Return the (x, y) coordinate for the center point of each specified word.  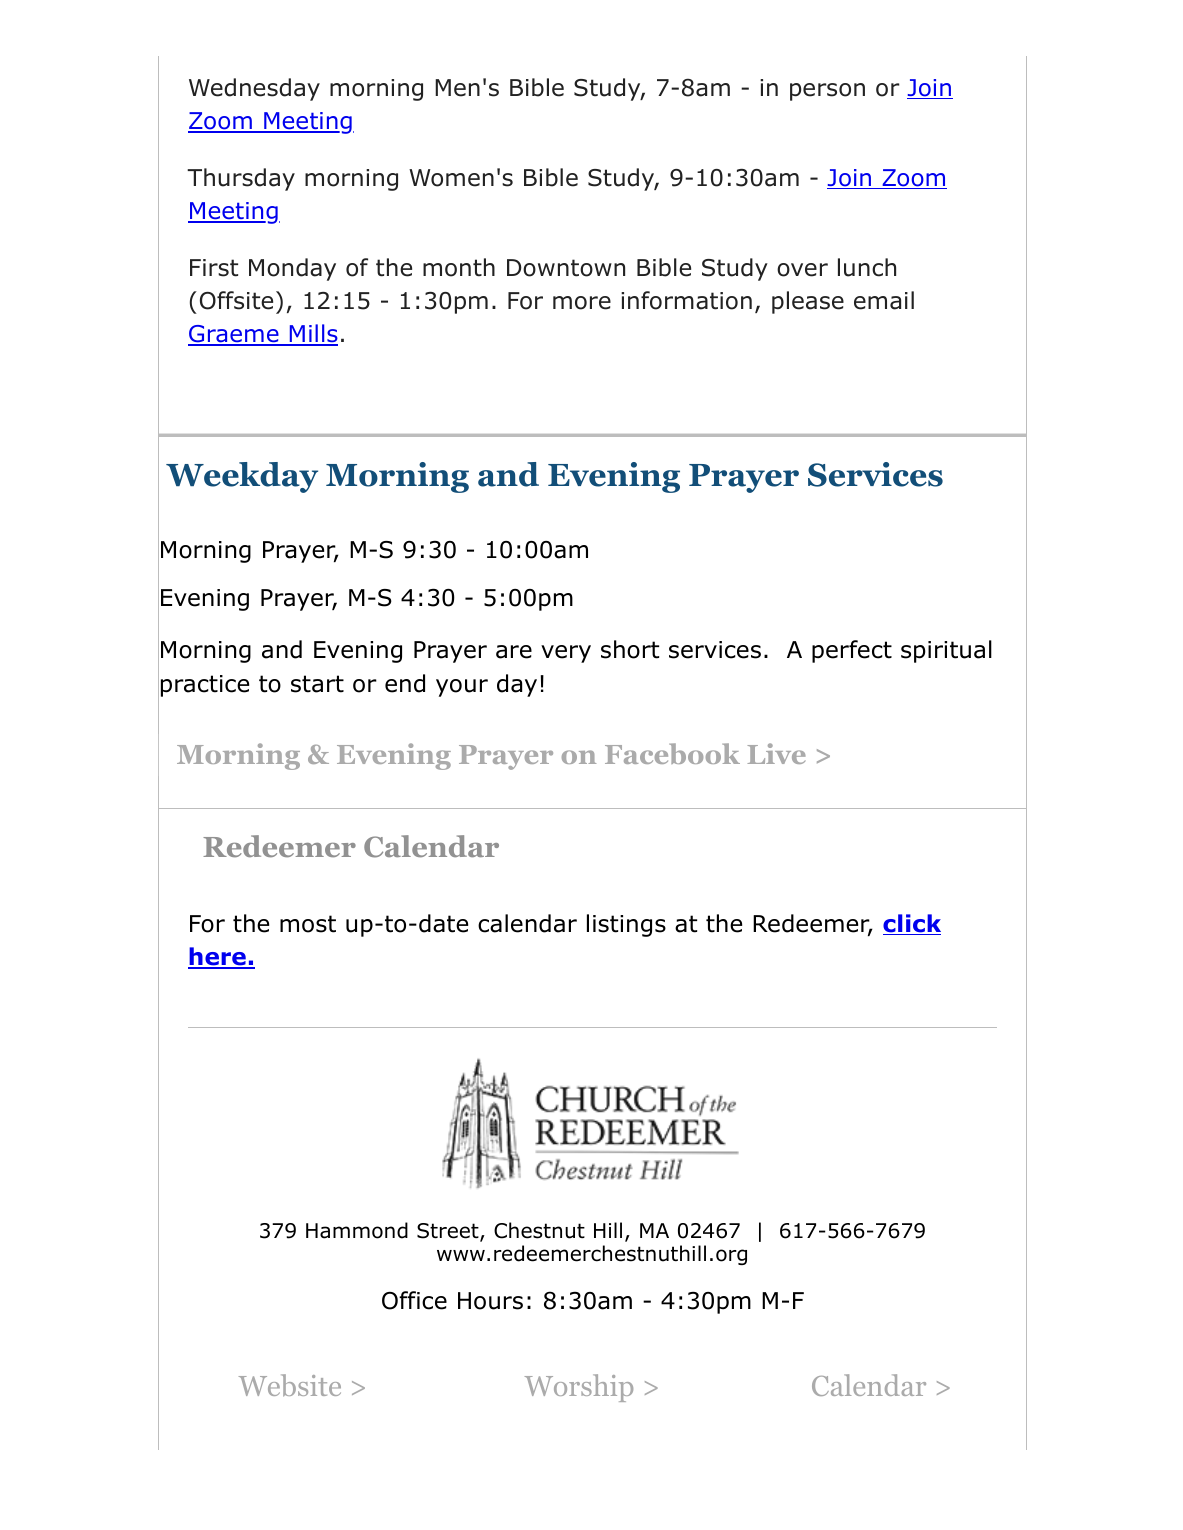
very (566, 654)
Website (290, 1385)
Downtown (566, 268)
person (827, 92)
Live (776, 753)
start (317, 684)
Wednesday (254, 89)
